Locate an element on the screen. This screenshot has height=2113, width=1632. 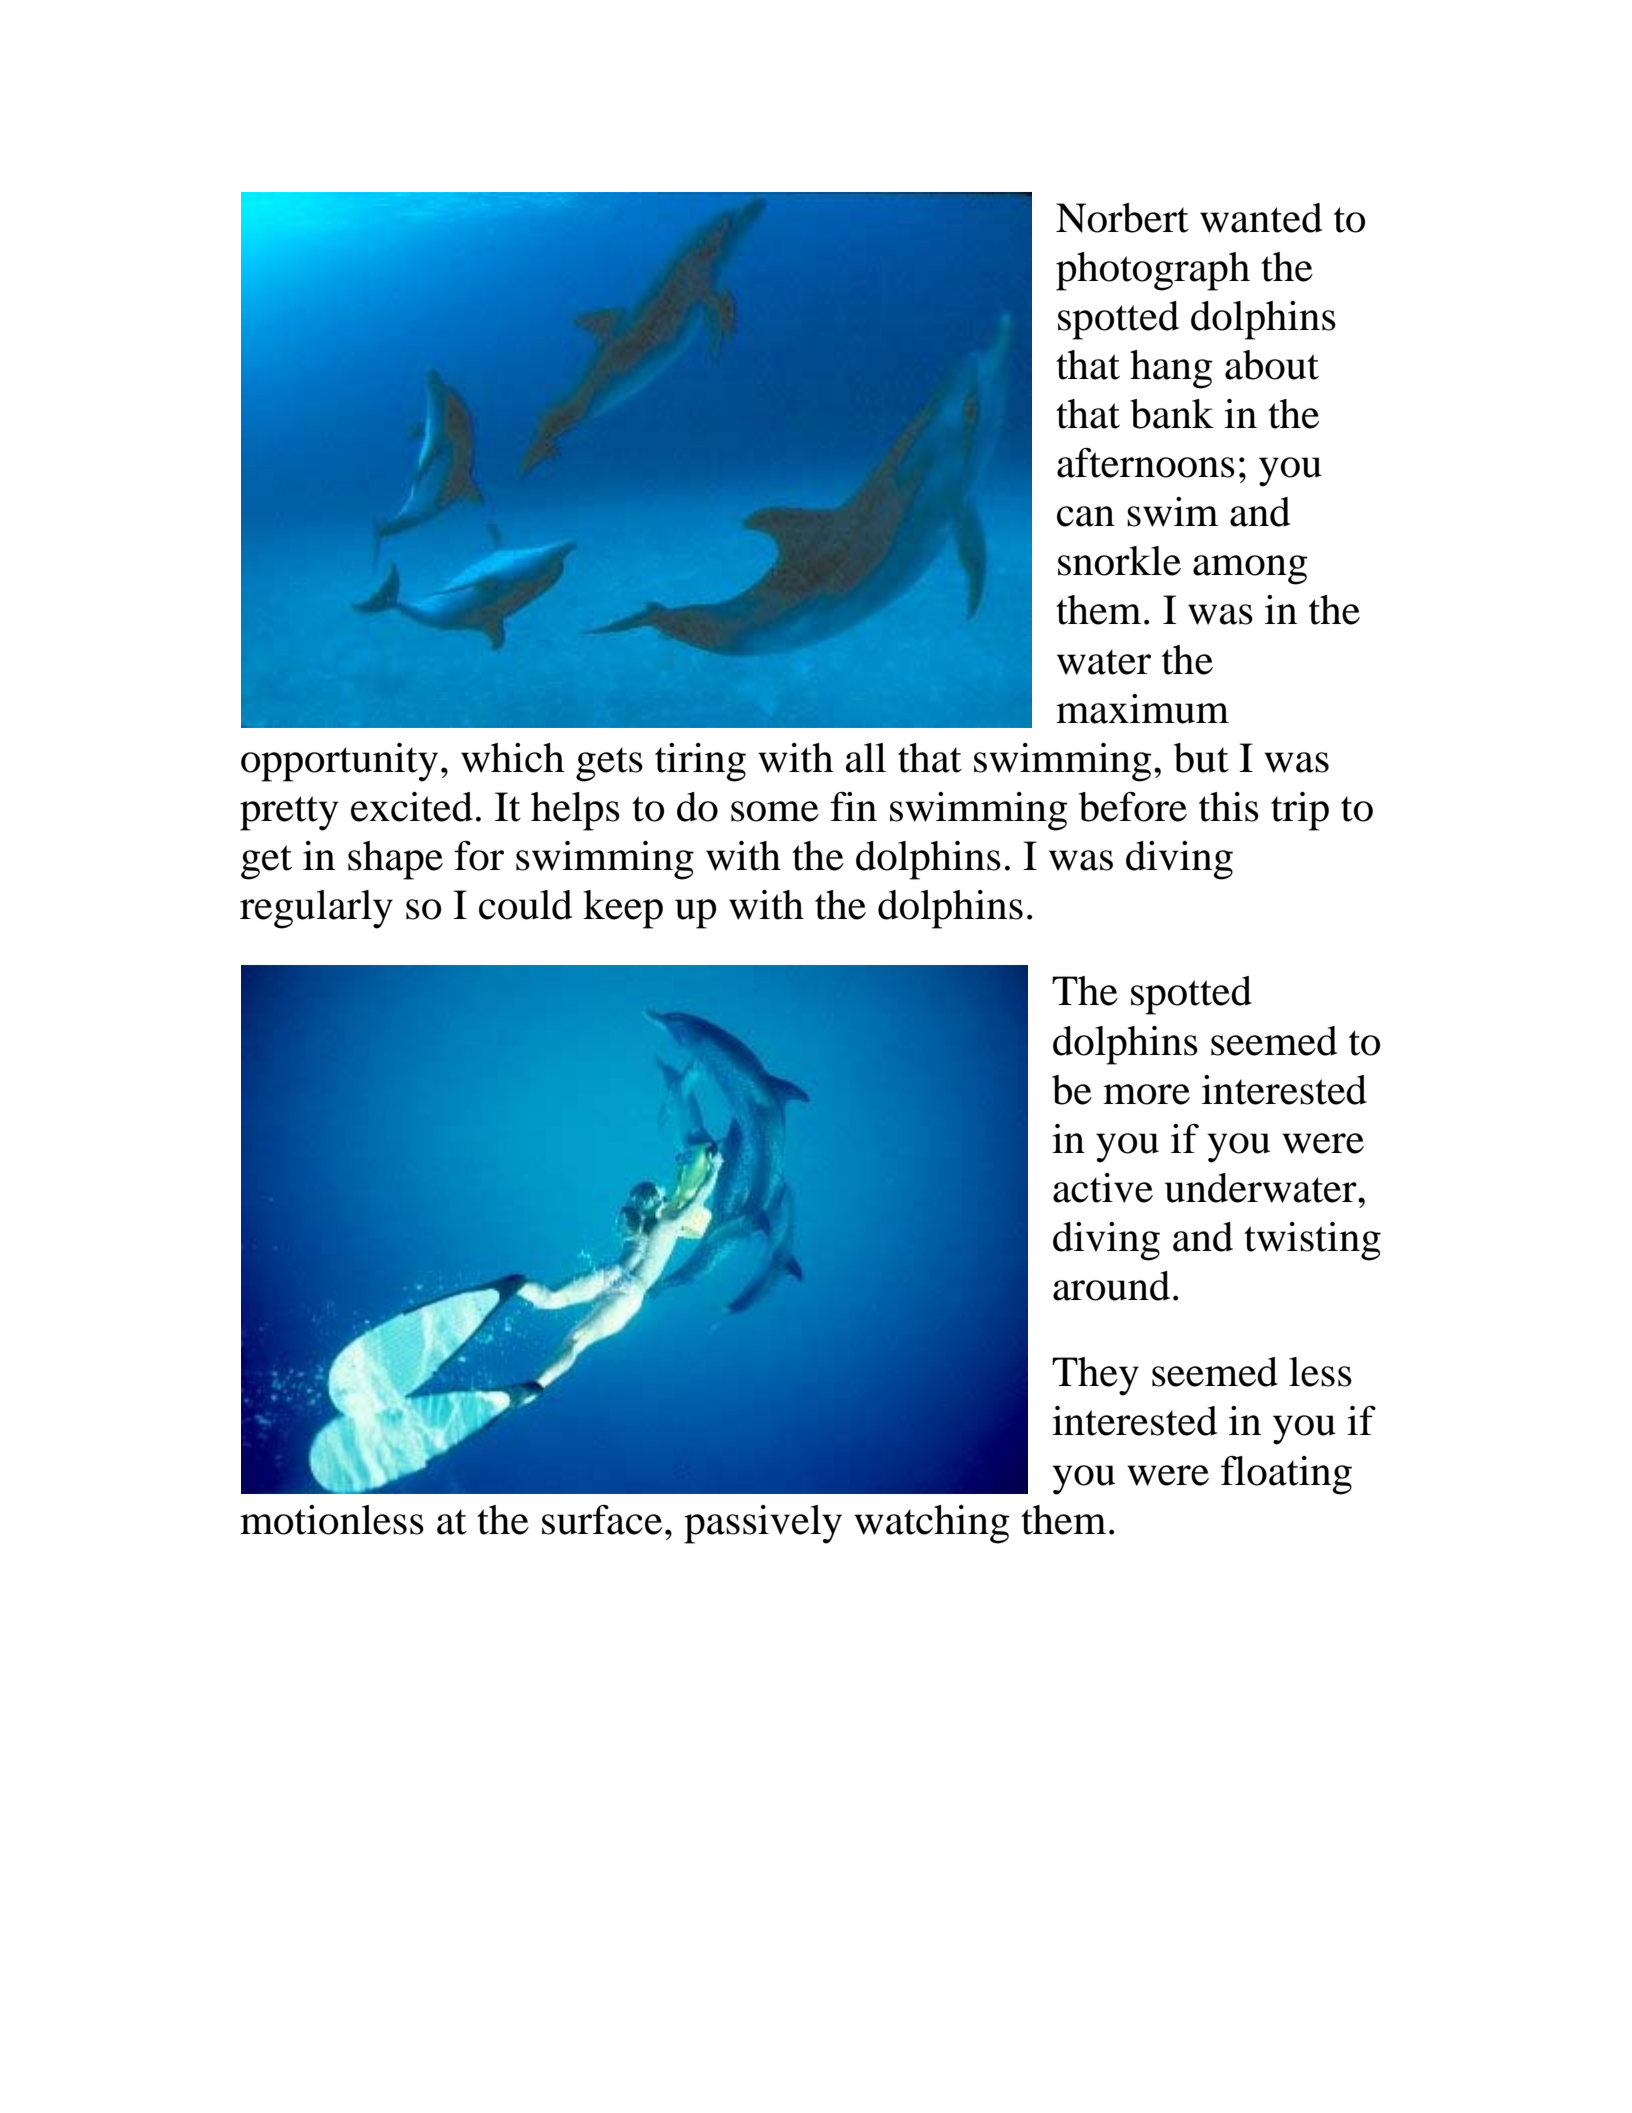
Norbert is located at coordinates (1122, 218).
